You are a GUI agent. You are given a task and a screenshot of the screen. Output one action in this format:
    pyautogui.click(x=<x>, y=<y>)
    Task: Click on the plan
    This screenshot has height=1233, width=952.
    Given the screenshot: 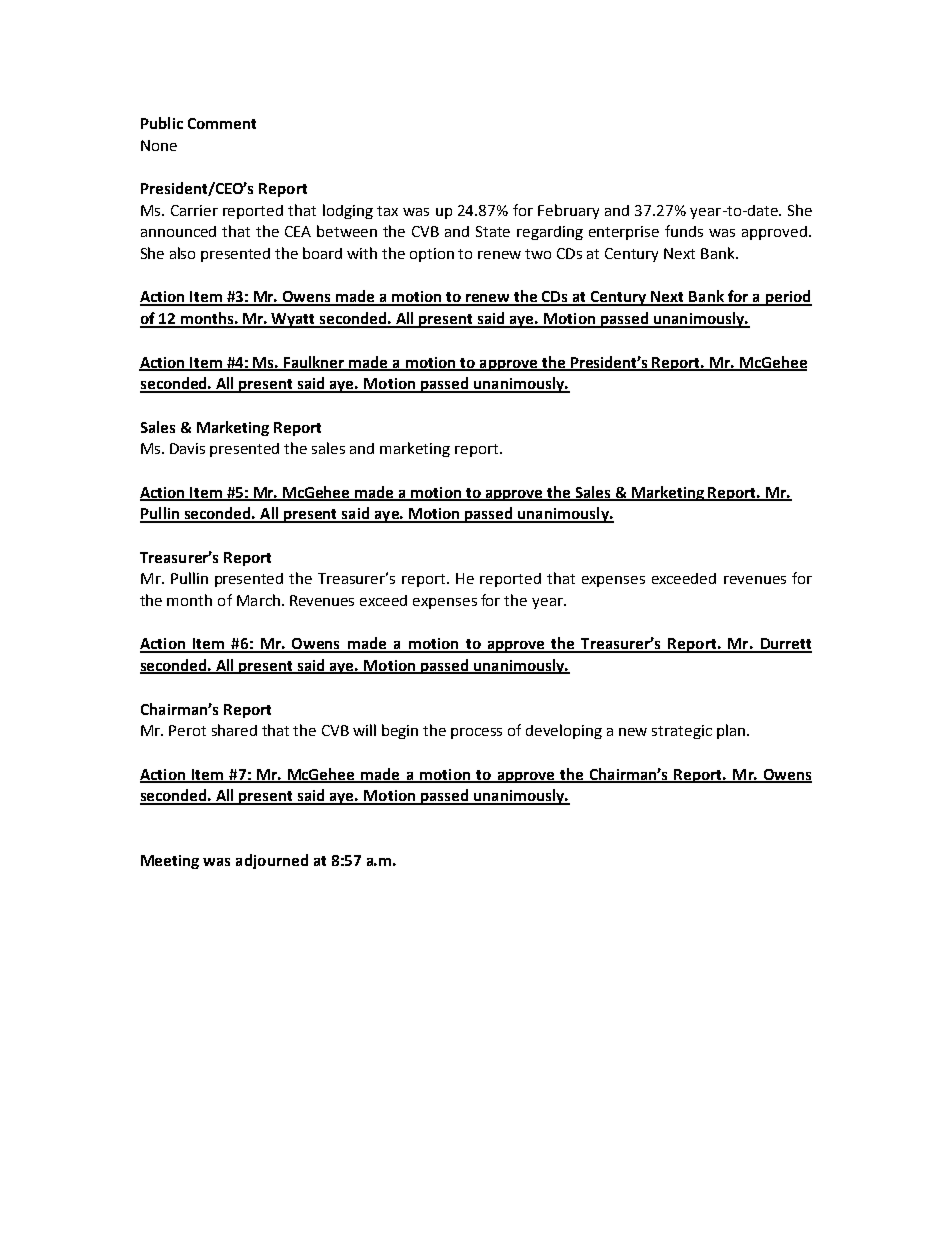 What is the action you would take?
    pyautogui.click(x=732, y=731)
